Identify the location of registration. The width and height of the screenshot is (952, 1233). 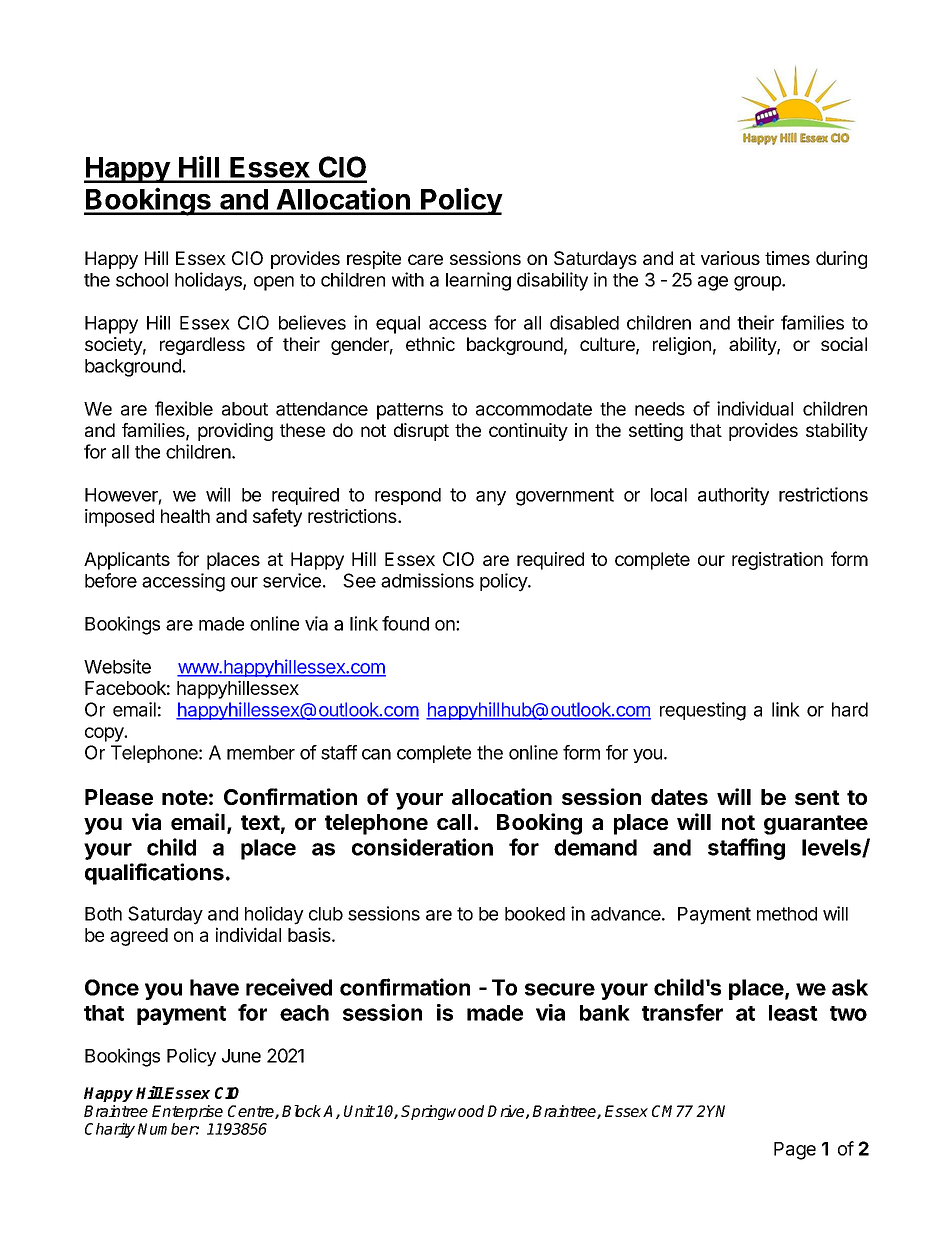
(777, 561).
